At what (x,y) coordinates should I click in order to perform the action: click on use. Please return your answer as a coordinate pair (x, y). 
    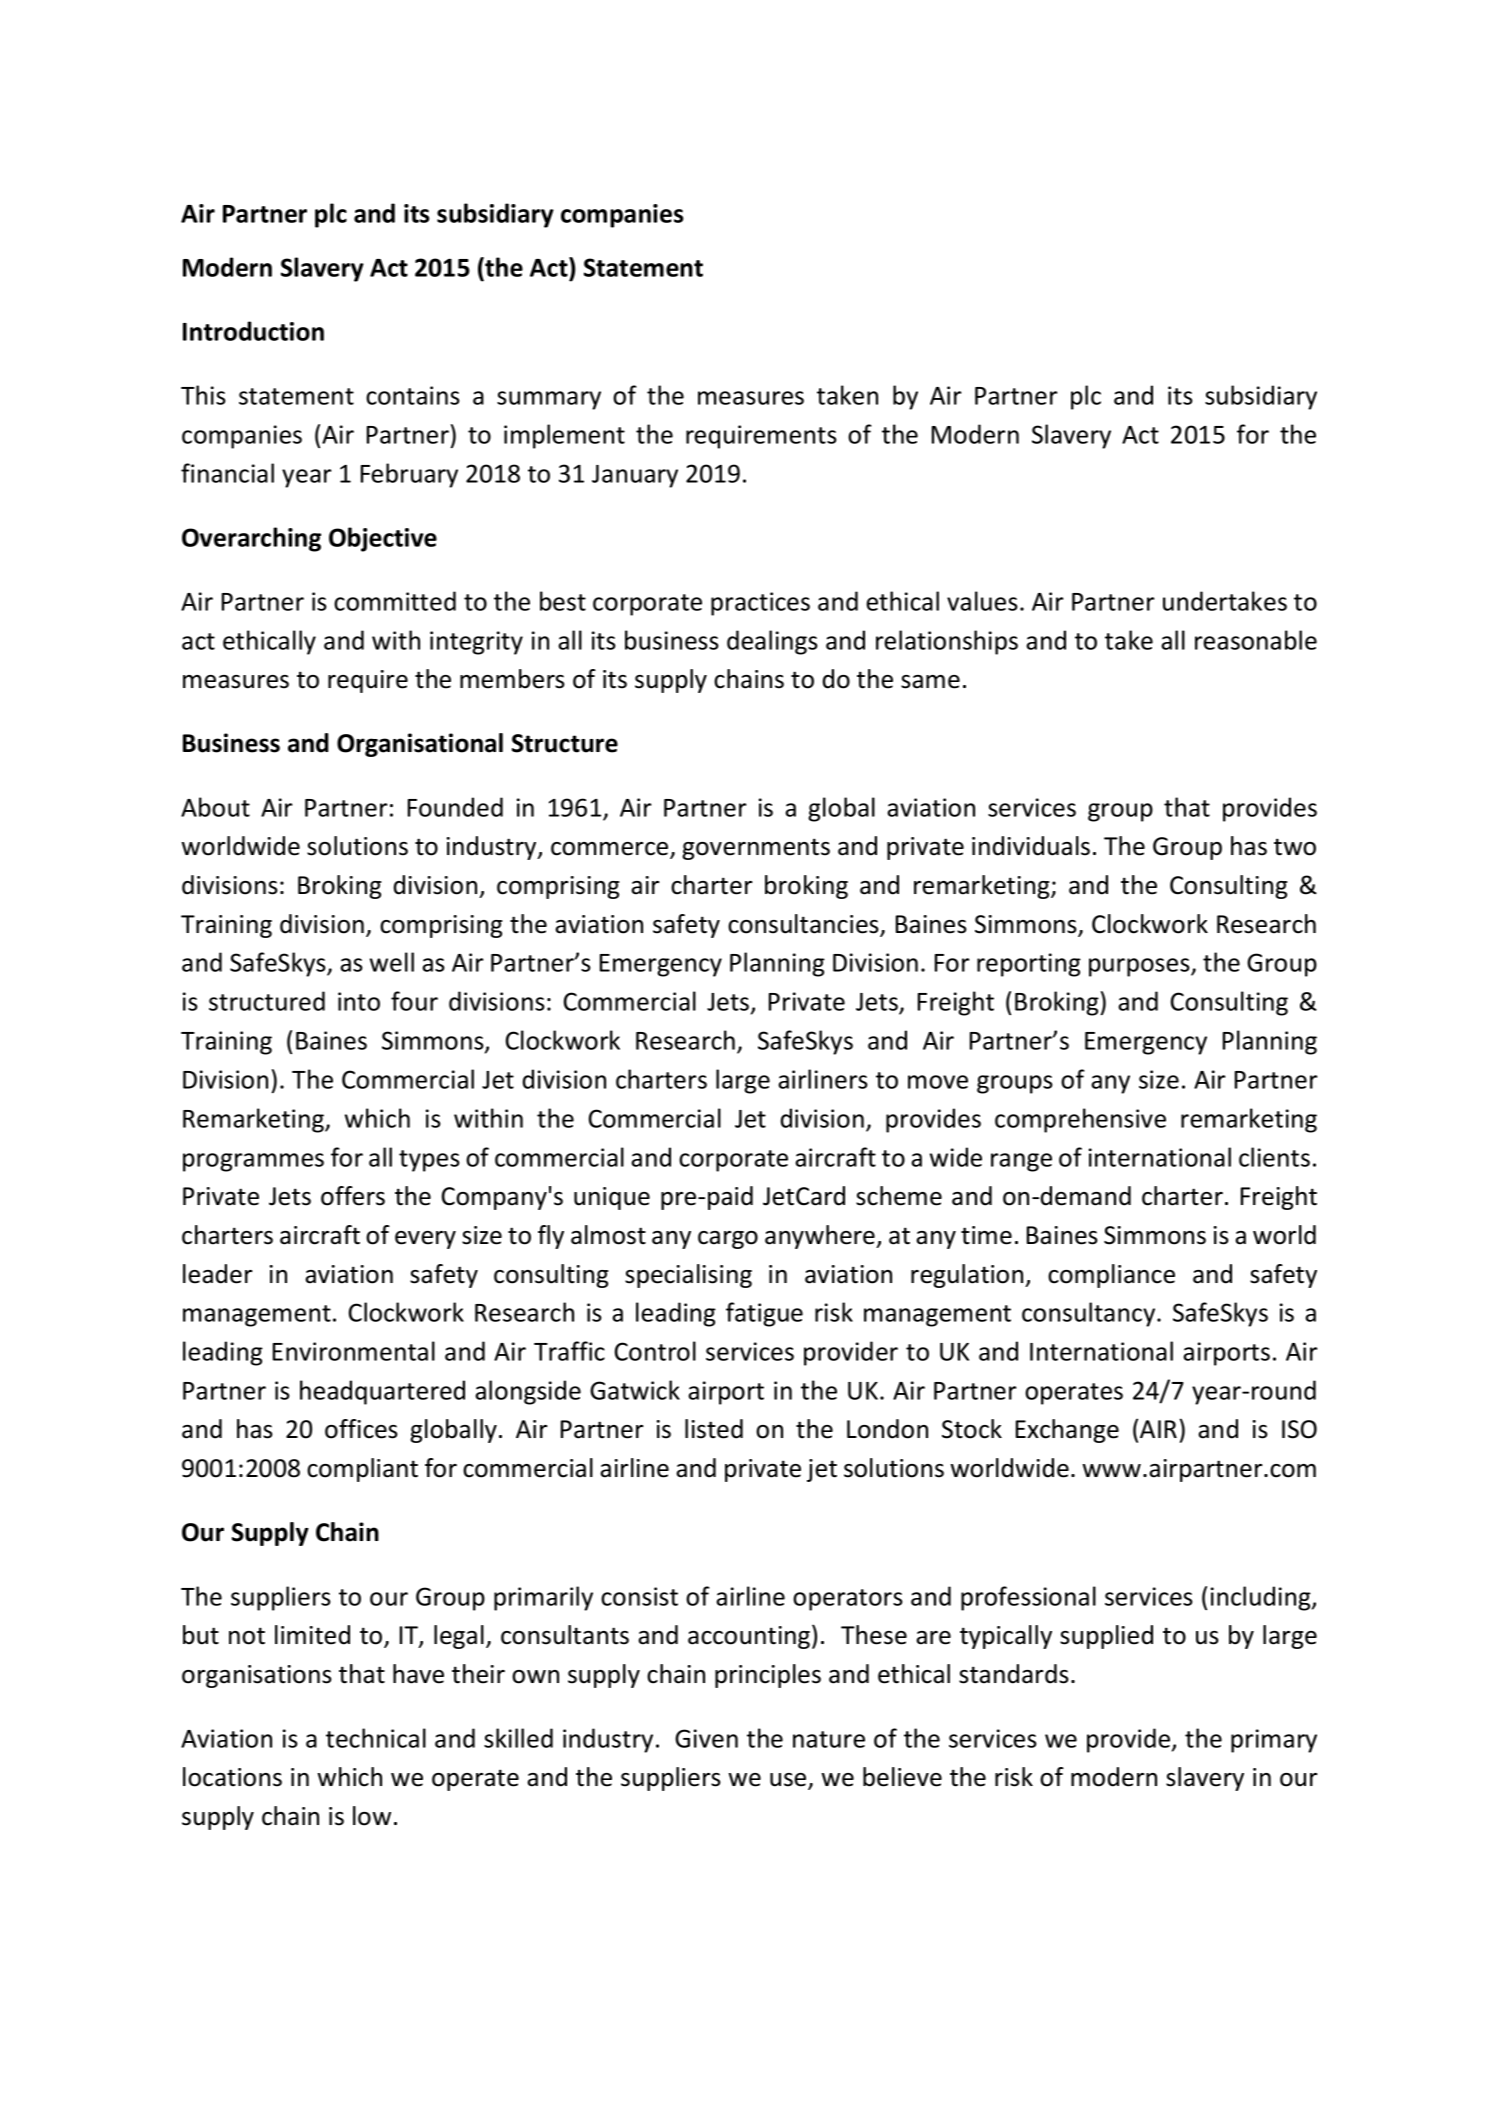
    Looking at the image, I should click on (789, 1781).
